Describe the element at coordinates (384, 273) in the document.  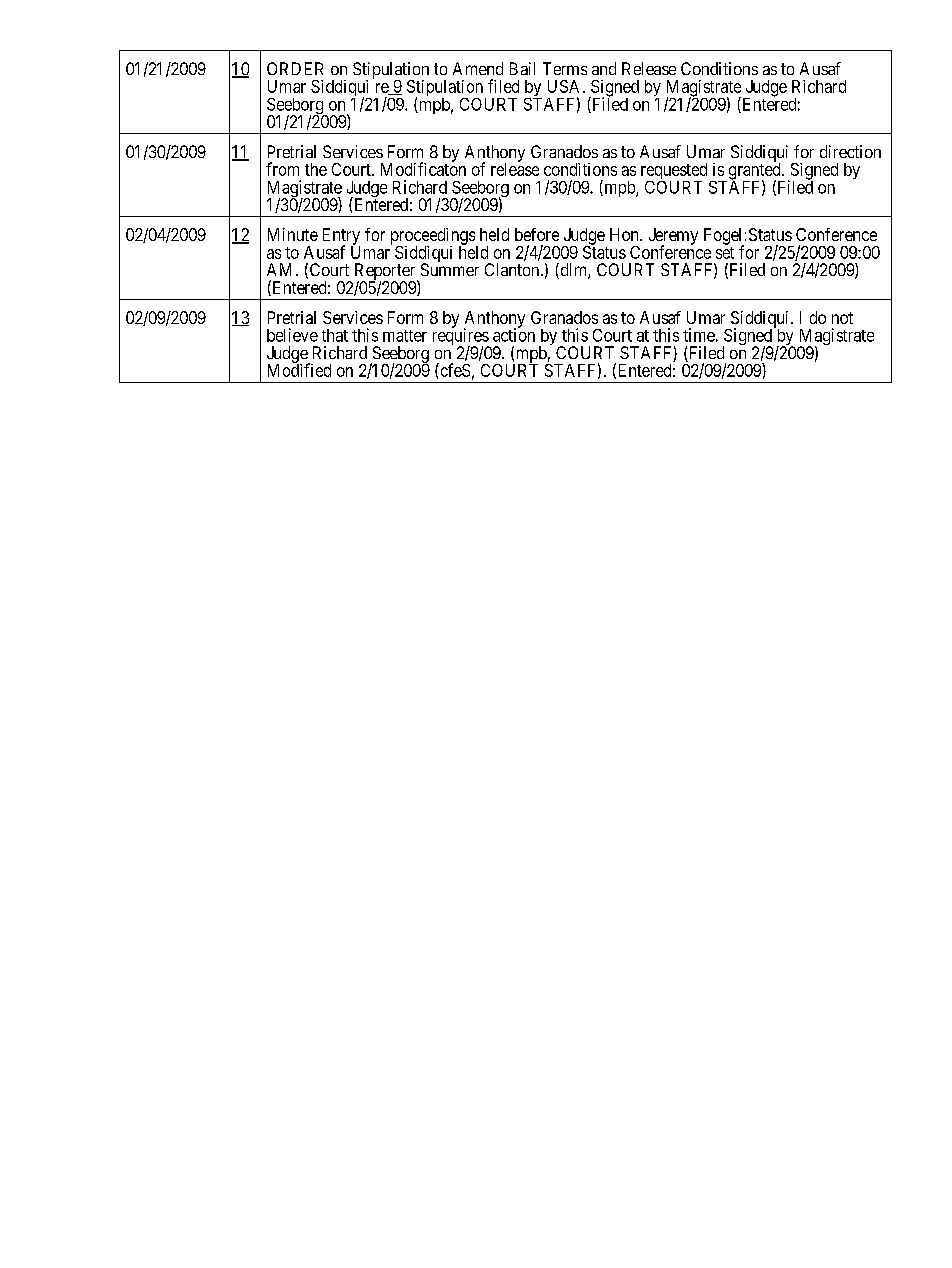
I see `Reporter` at that location.
